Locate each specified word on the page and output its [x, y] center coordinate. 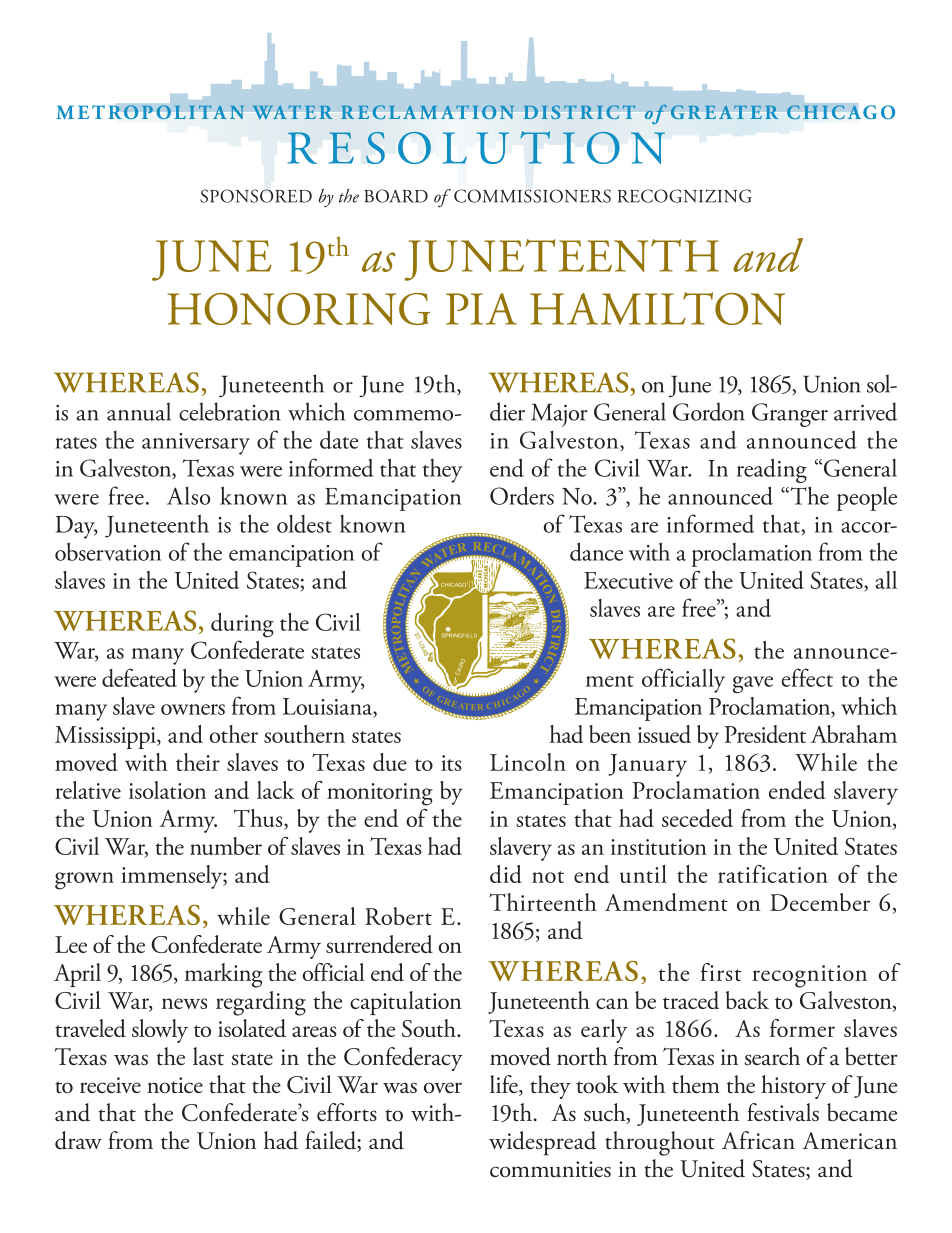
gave [753, 684]
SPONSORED [256, 196]
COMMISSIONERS [532, 196]
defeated [139, 677]
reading [772, 470]
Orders [522, 495]
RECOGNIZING [684, 196]
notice [175, 1085]
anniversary [196, 444]
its [451, 763]
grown [84, 881]
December [820, 902]
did [506, 874]
